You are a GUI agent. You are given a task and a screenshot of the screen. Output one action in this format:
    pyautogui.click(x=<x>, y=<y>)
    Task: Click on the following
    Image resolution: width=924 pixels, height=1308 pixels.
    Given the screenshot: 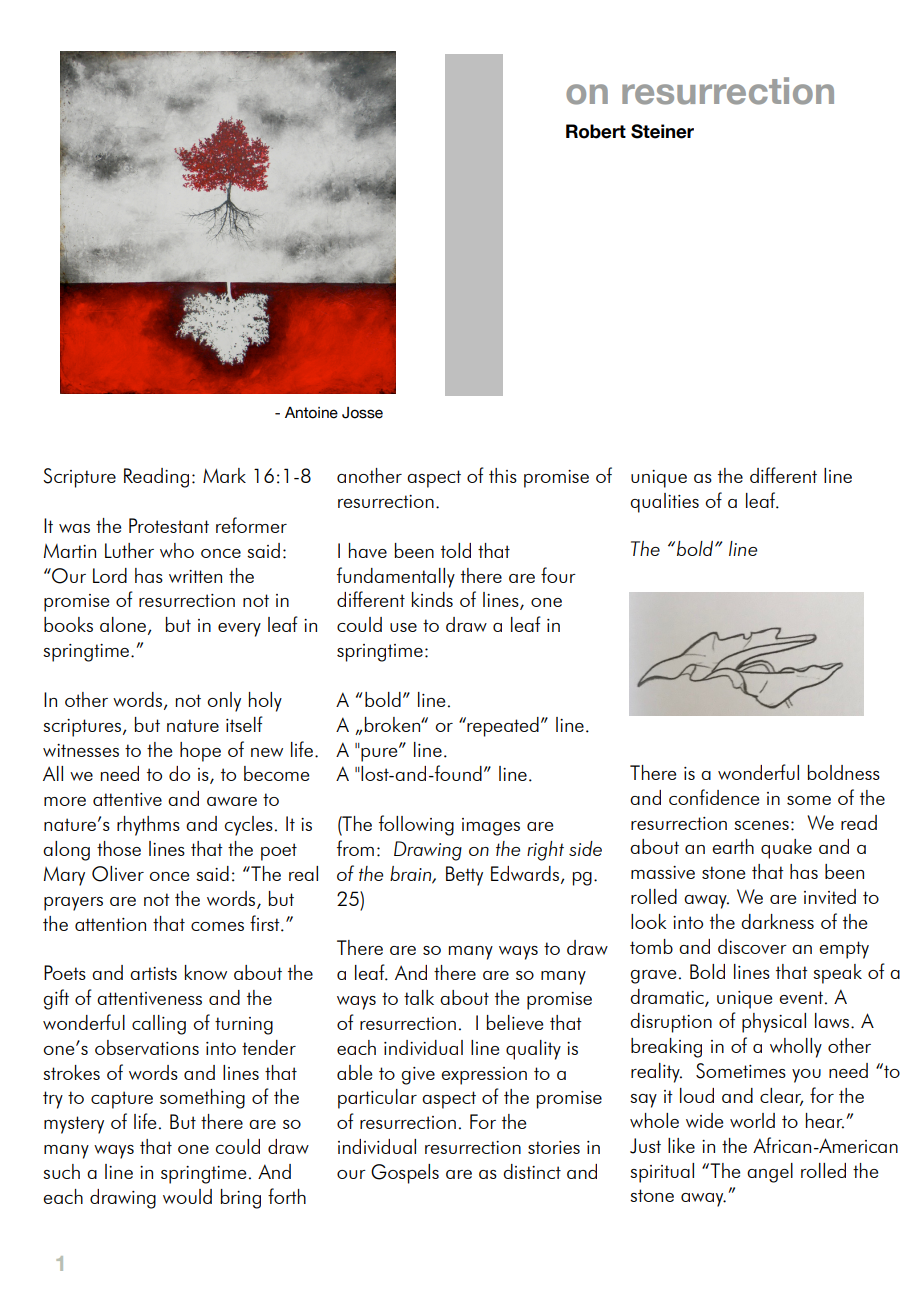 What is the action you would take?
    pyautogui.click(x=416, y=825)
